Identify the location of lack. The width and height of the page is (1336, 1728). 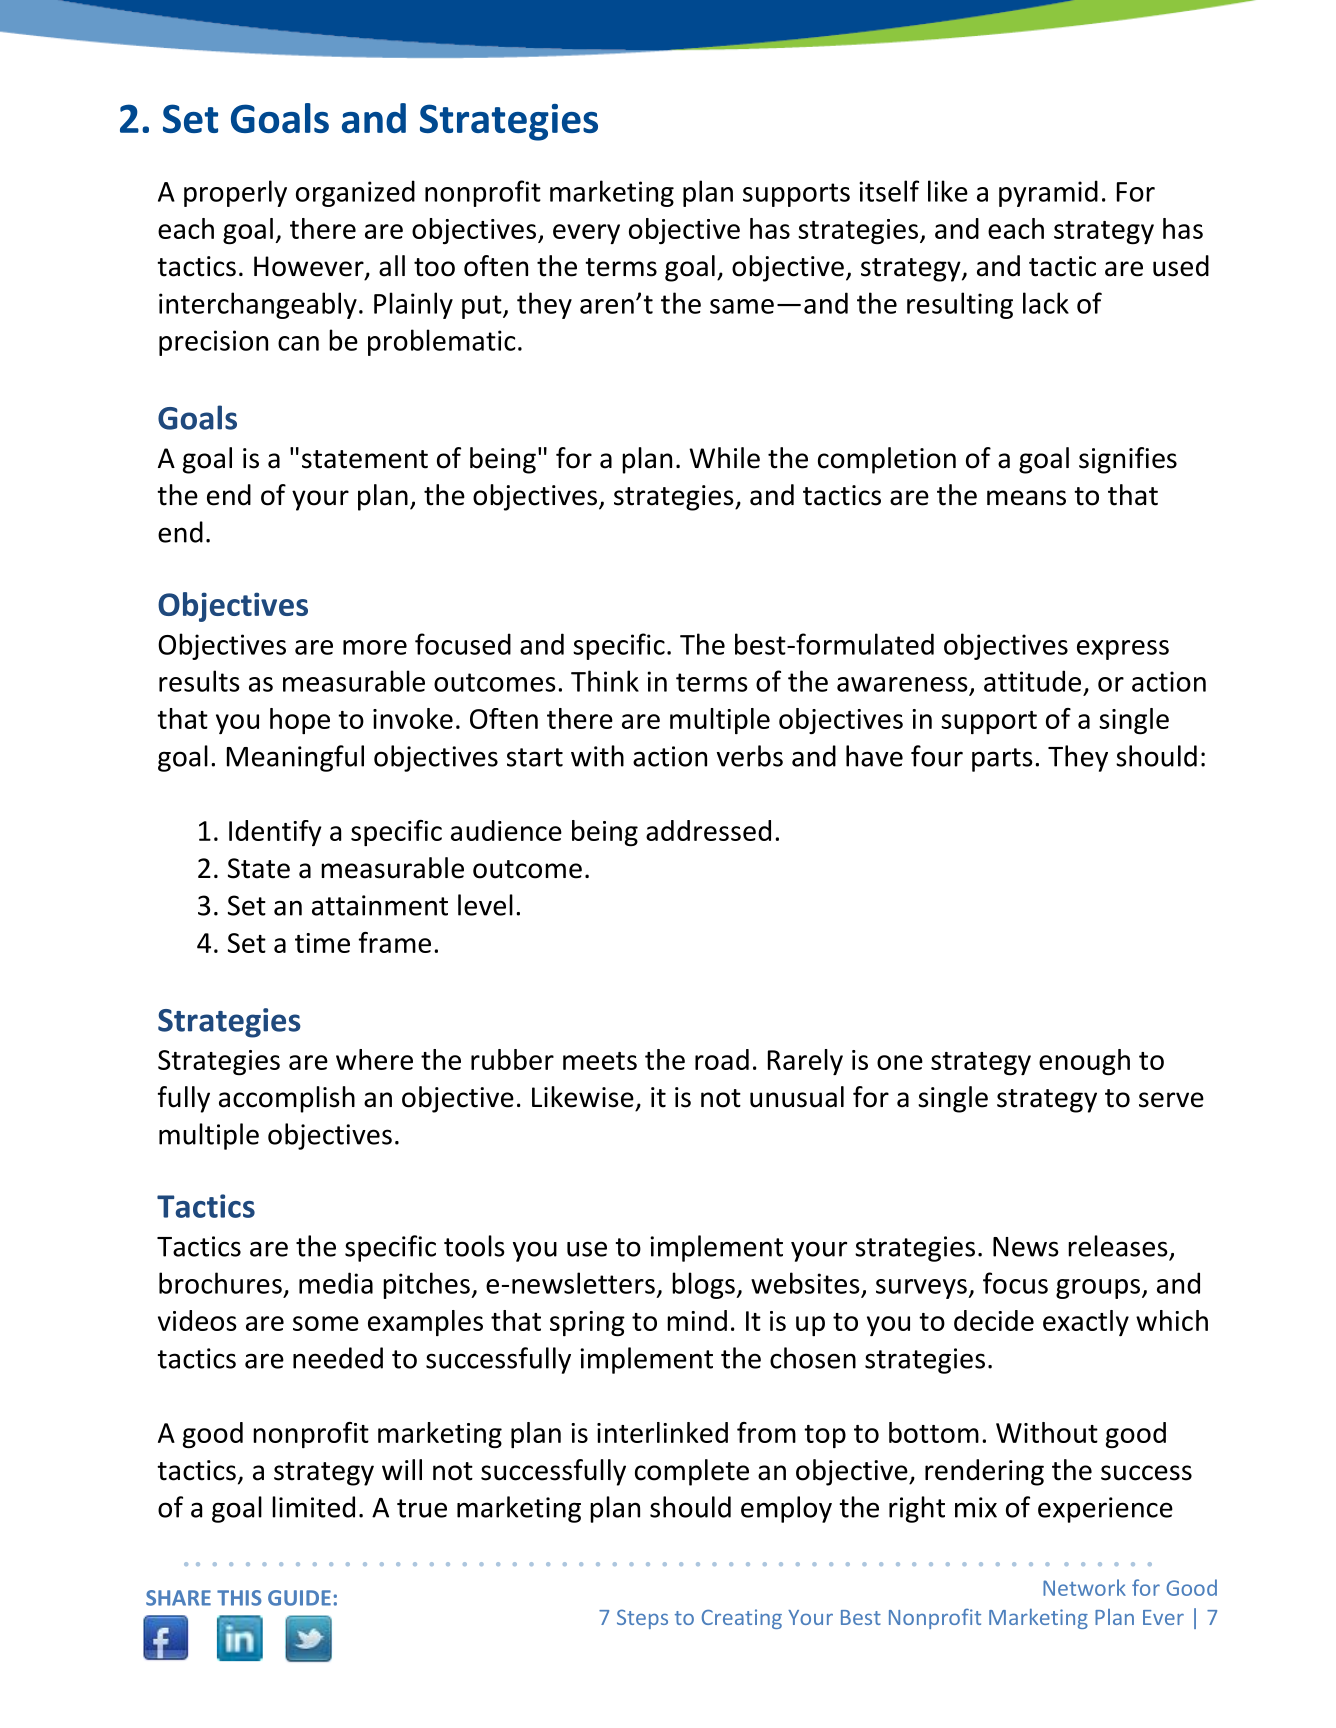
(1046, 303).
